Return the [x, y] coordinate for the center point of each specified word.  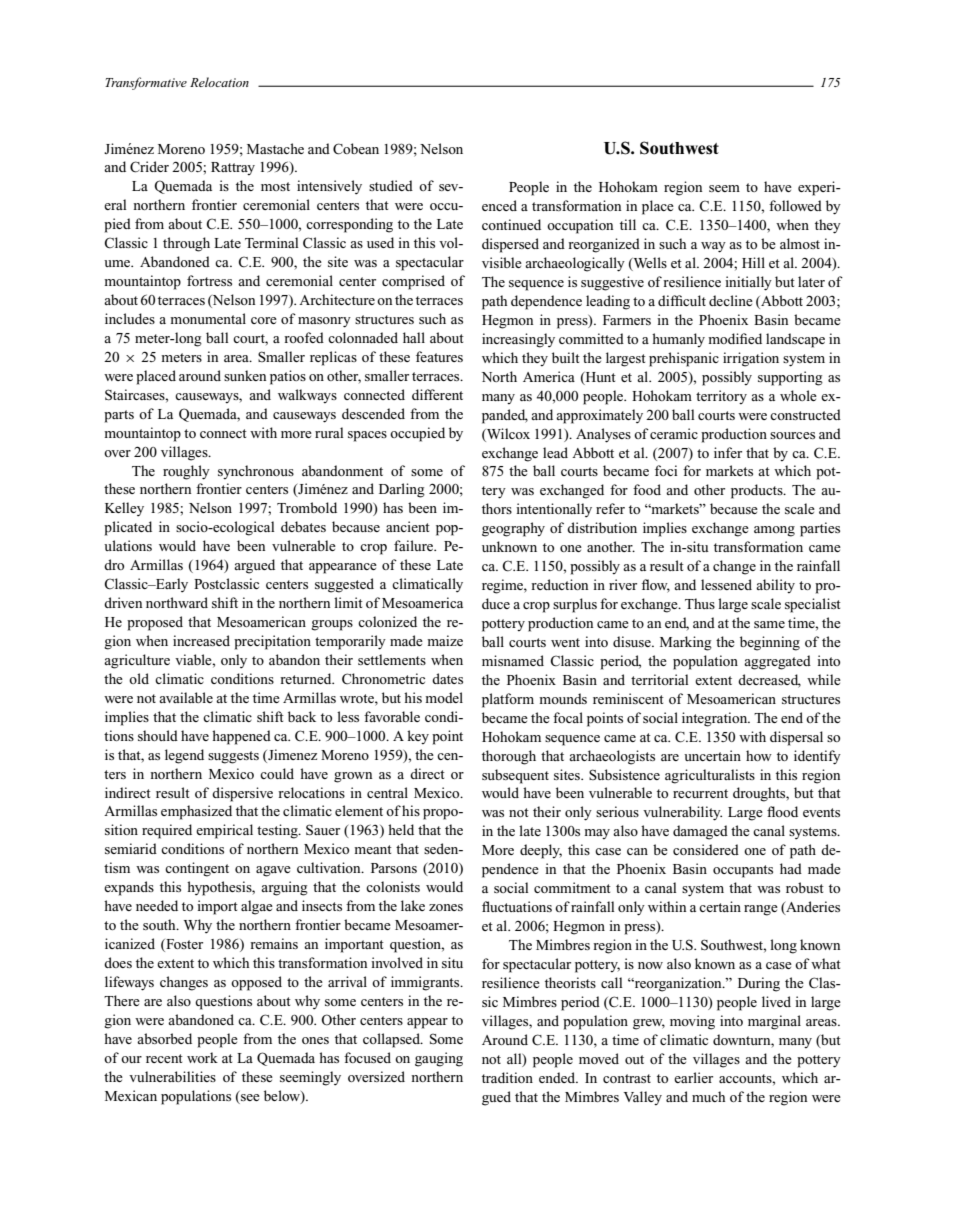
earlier [693, 1077]
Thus [700, 603]
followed [795, 205]
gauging [439, 1059]
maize [445, 640]
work [202, 1057]
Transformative [146, 83]
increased [201, 640]
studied [391, 185]
